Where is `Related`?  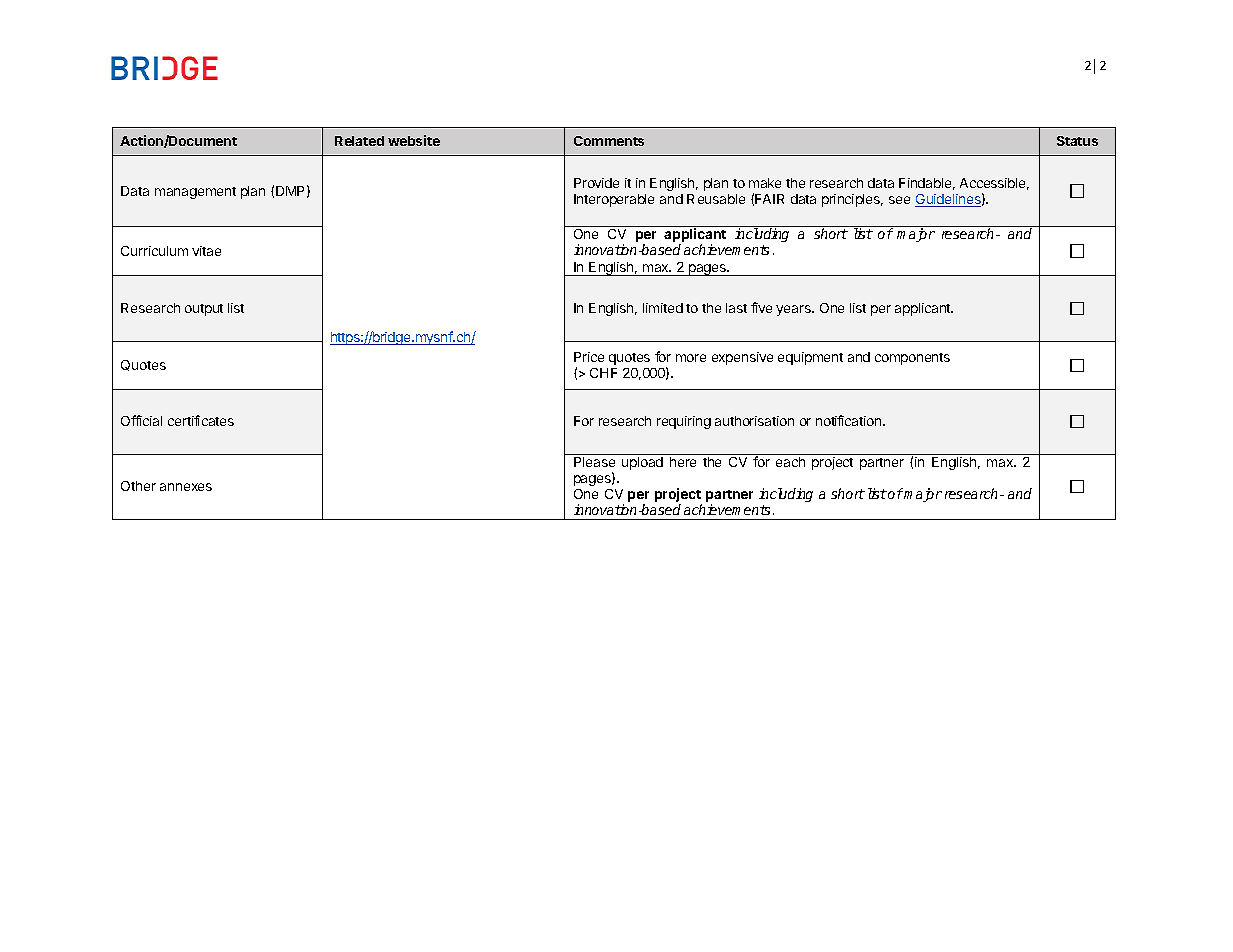 Related is located at coordinates (359, 141).
